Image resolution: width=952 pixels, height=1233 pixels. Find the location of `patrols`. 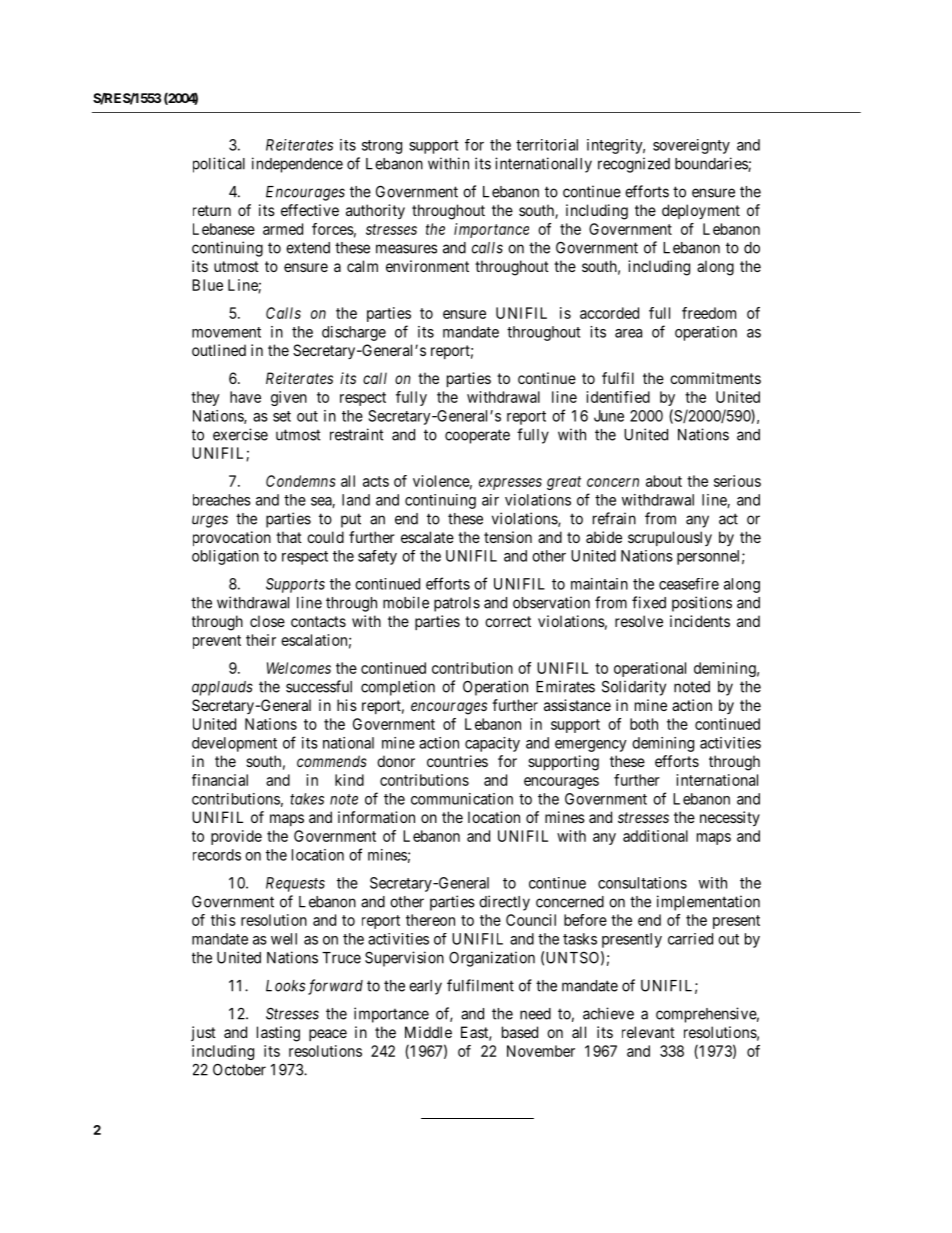

patrols is located at coordinates (457, 604).
